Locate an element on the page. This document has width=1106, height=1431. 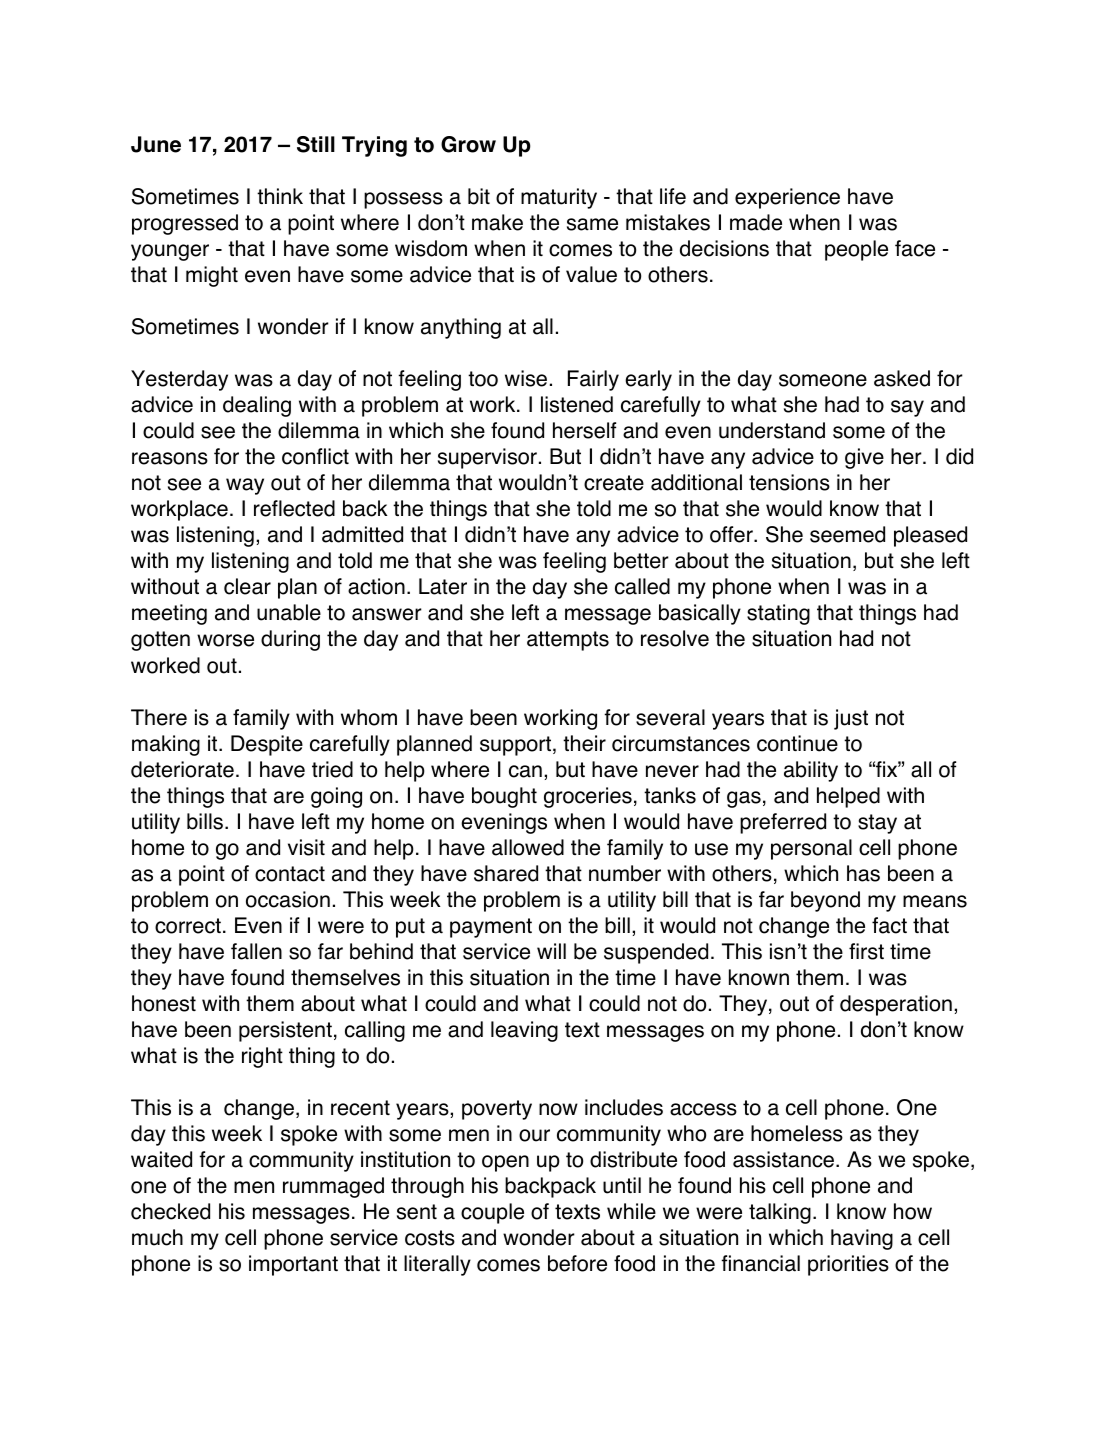
contact is located at coordinates (290, 874).
